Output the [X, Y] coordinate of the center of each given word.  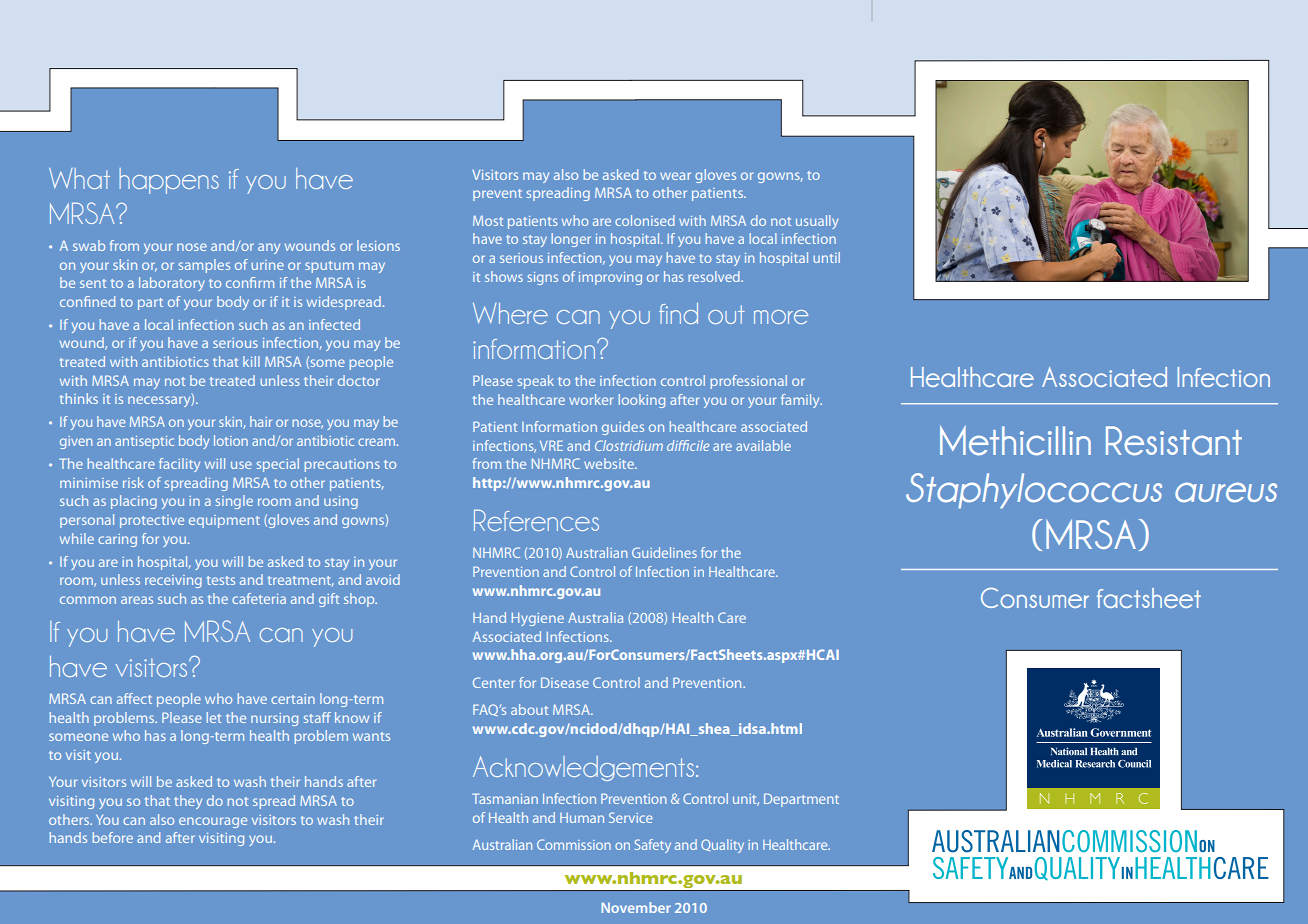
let [214, 717]
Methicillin [1015, 440]
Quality [722, 846]
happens [169, 181]
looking [642, 401]
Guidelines [664, 552]
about [529, 709]
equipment [224, 521]
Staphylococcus [1034, 491]
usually [817, 222]
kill [251, 361]
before [113, 837]
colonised [645, 220]
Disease [565, 682]
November [636, 907]
